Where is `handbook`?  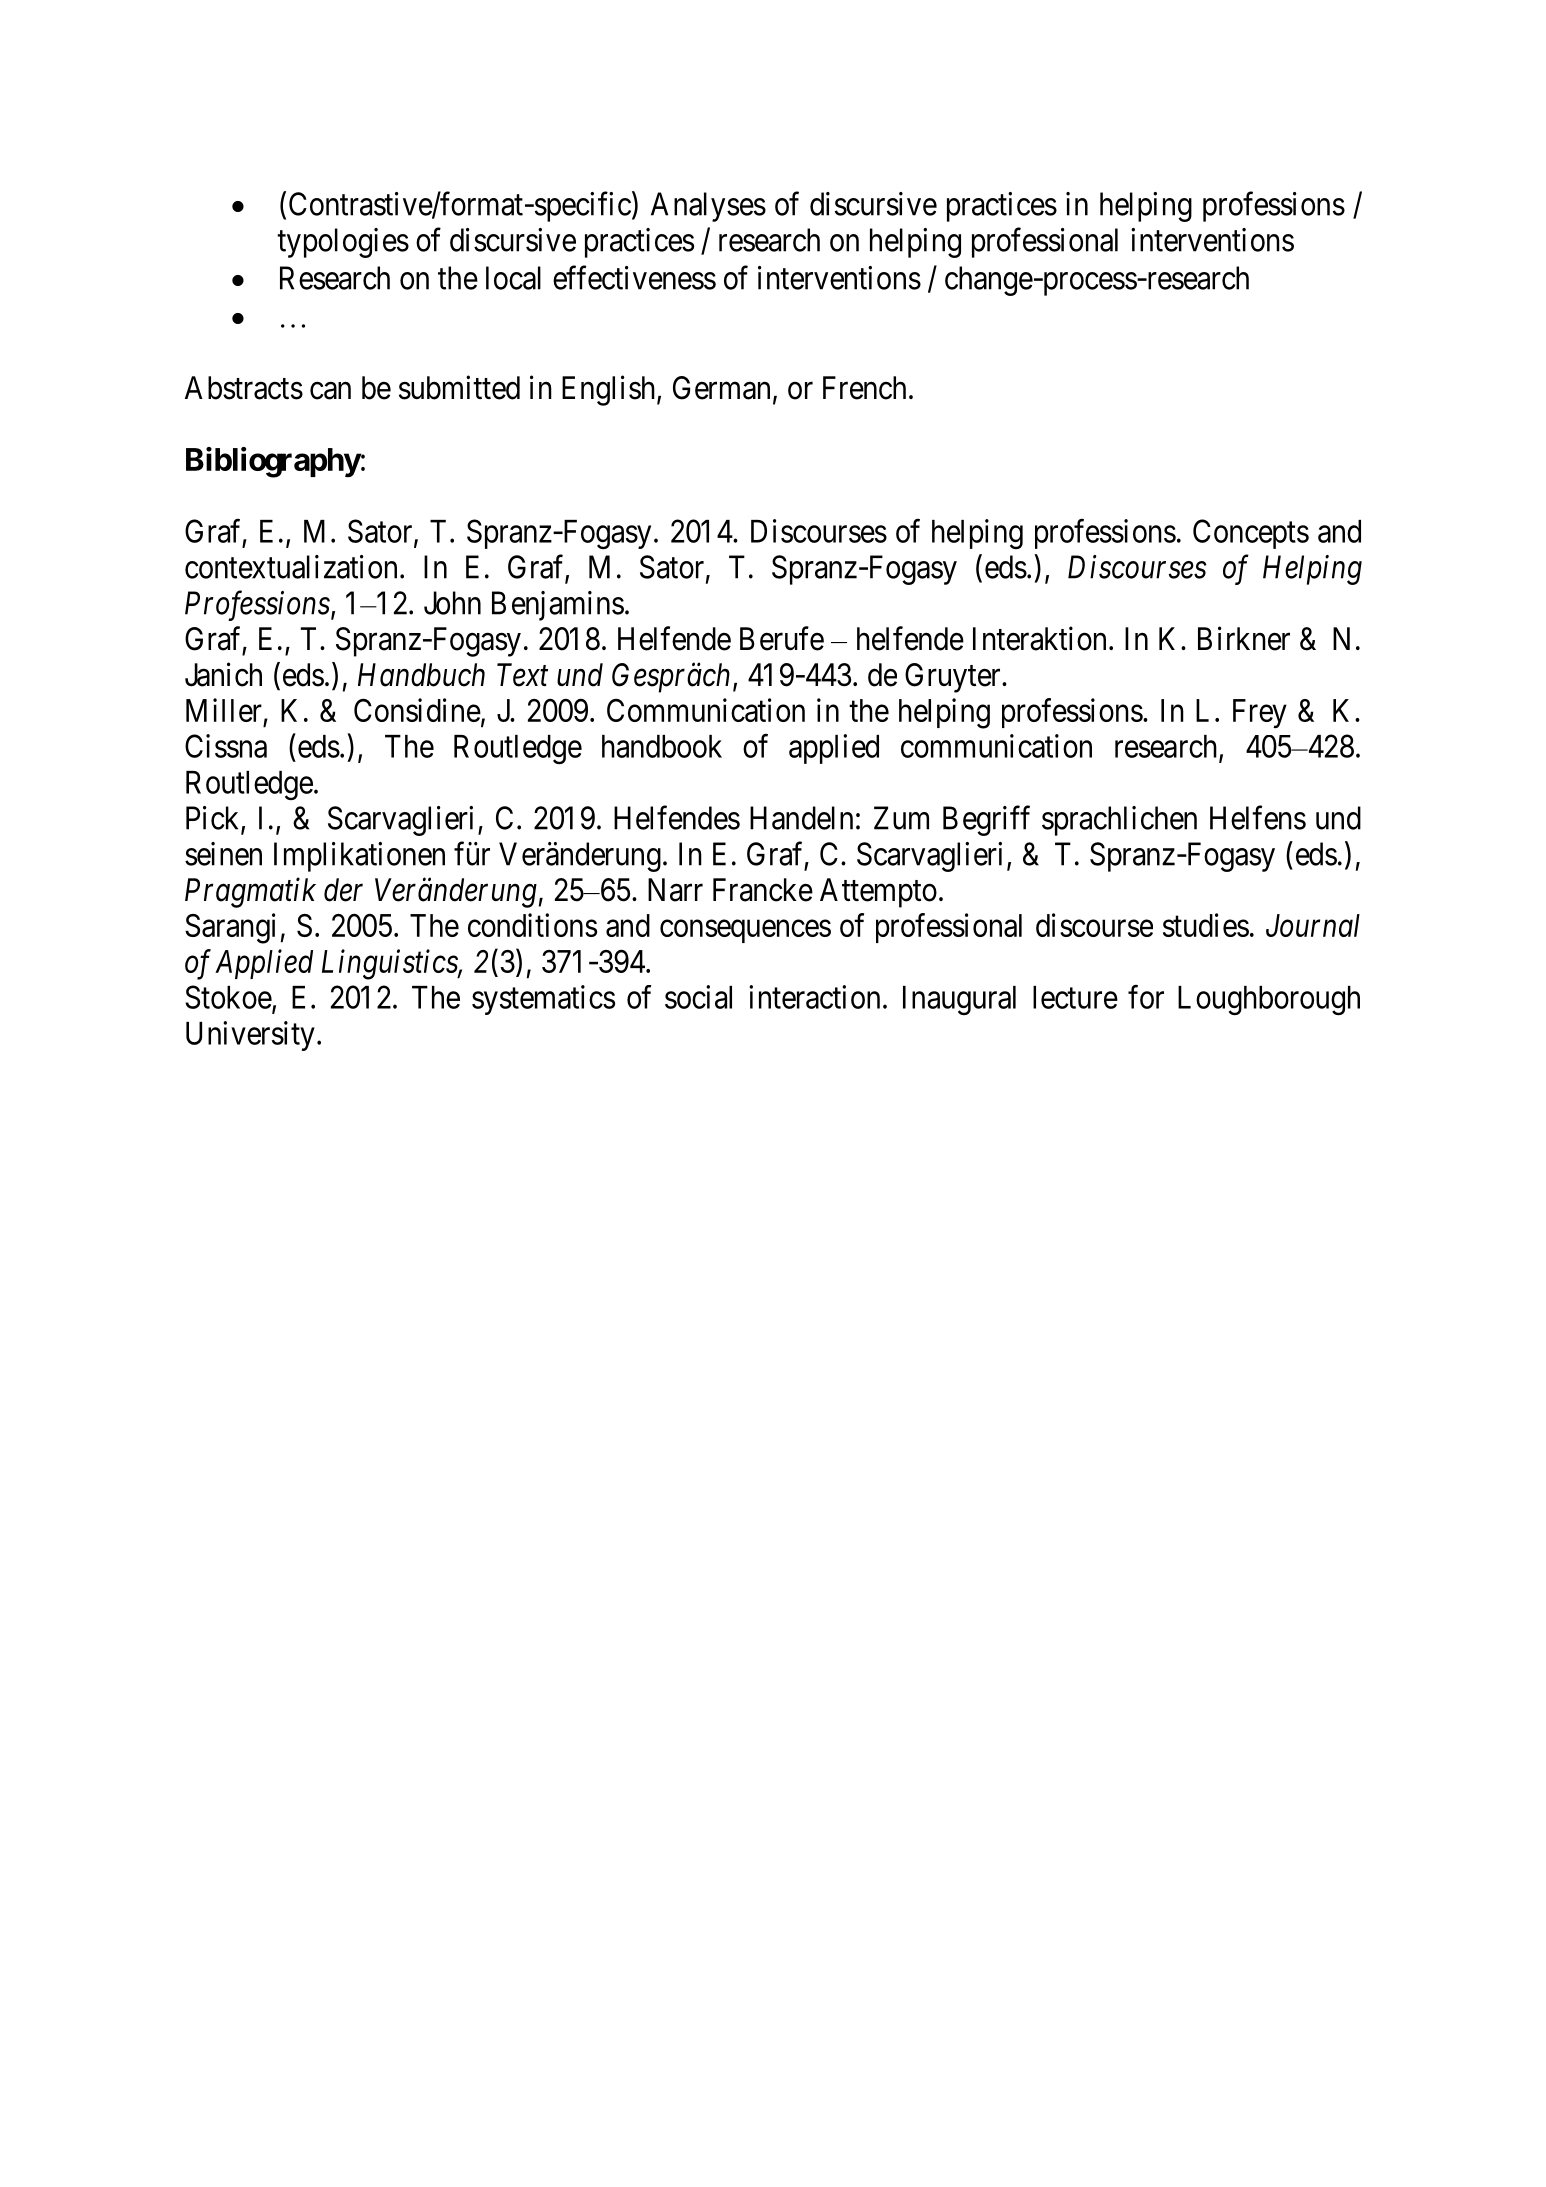
handbook is located at coordinates (662, 746).
